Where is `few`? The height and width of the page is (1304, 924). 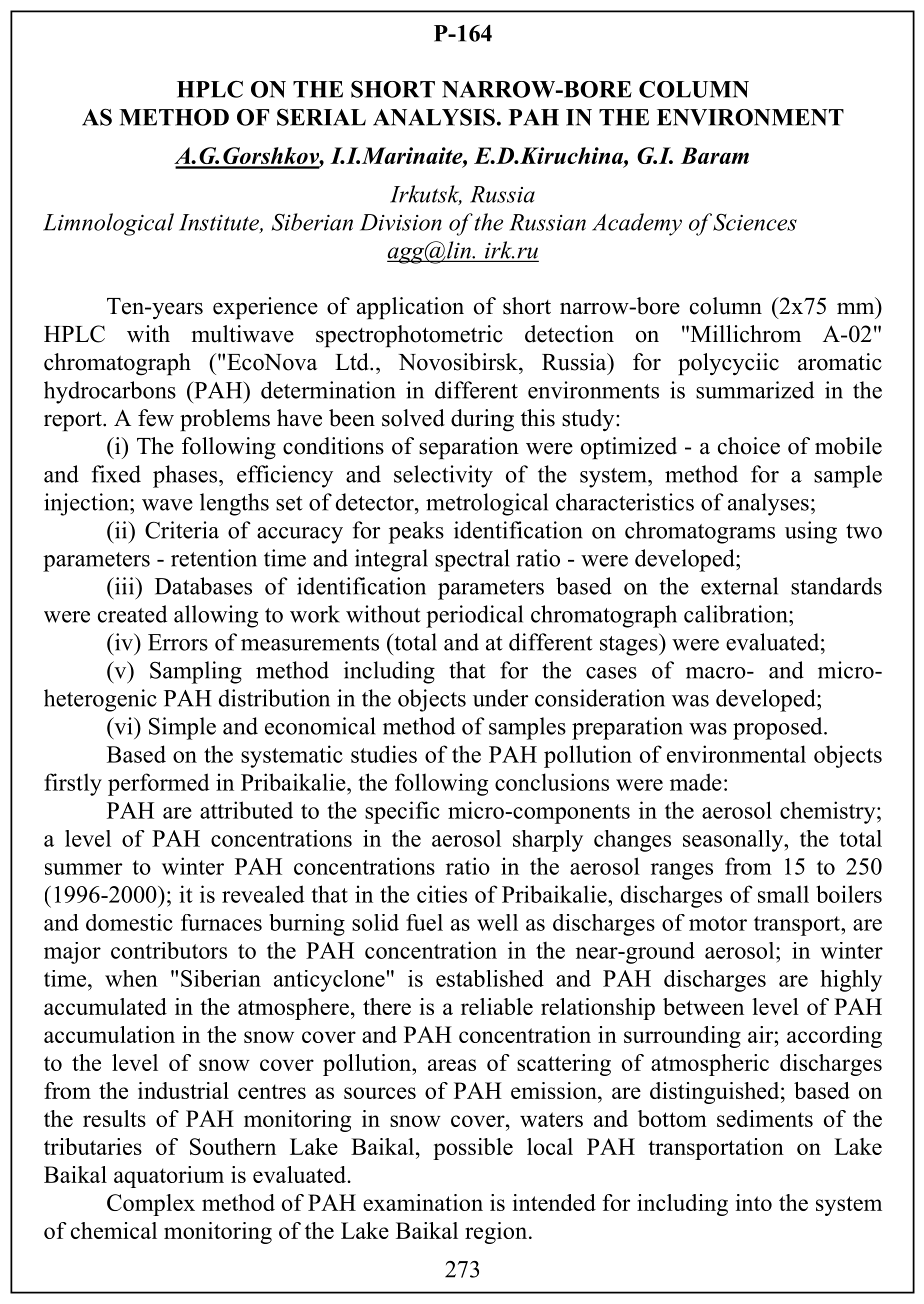
few is located at coordinates (156, 418).
